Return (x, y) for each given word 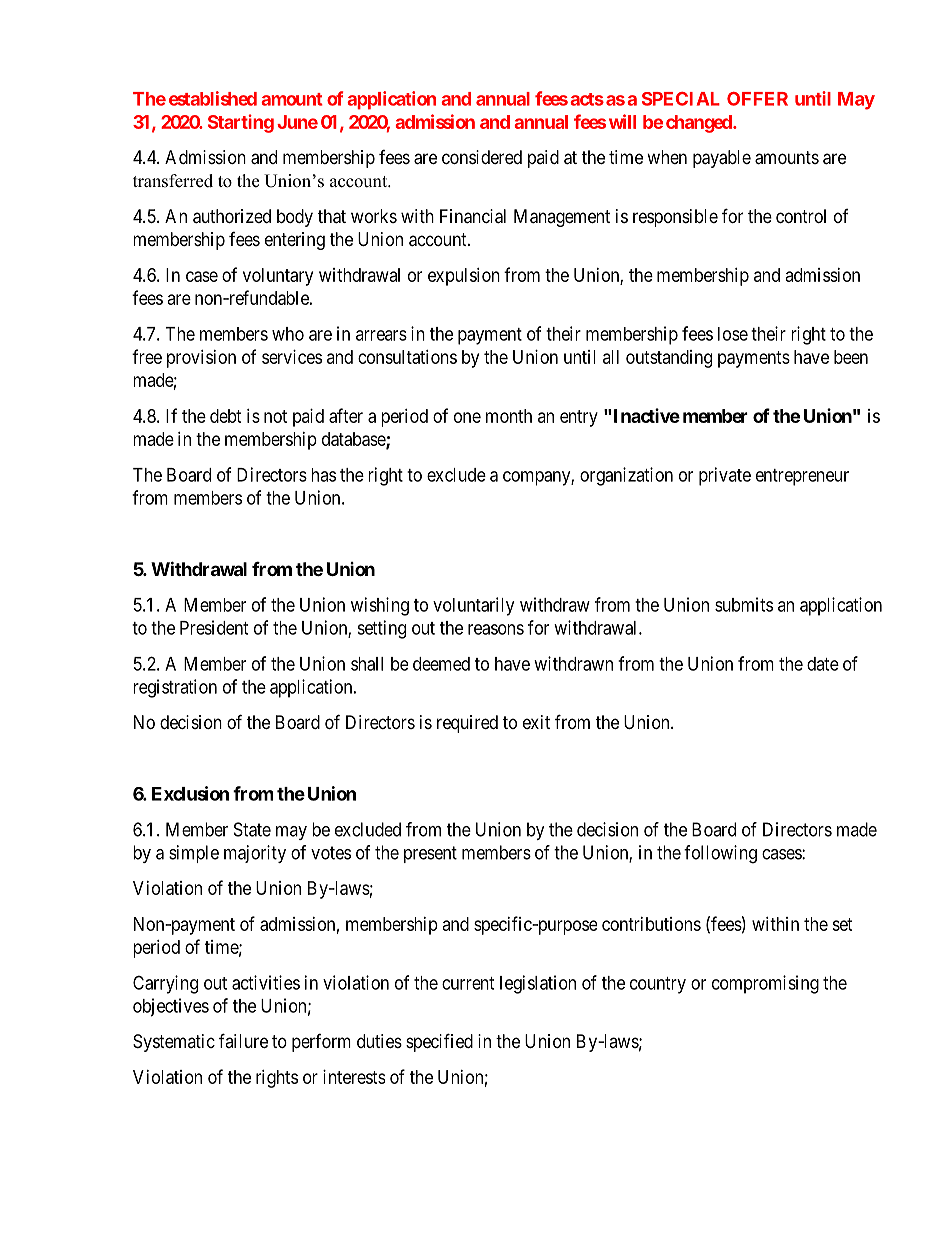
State (252, 829)
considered (482, 157)
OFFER (757, 99)
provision (201, 359)
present (430, 854)
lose (733, 334)
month (509, 416)
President (214, 627)
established (213, 98)
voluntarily (473, 606)
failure (243, 1040)
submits (744, 604)
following (720, 854)
